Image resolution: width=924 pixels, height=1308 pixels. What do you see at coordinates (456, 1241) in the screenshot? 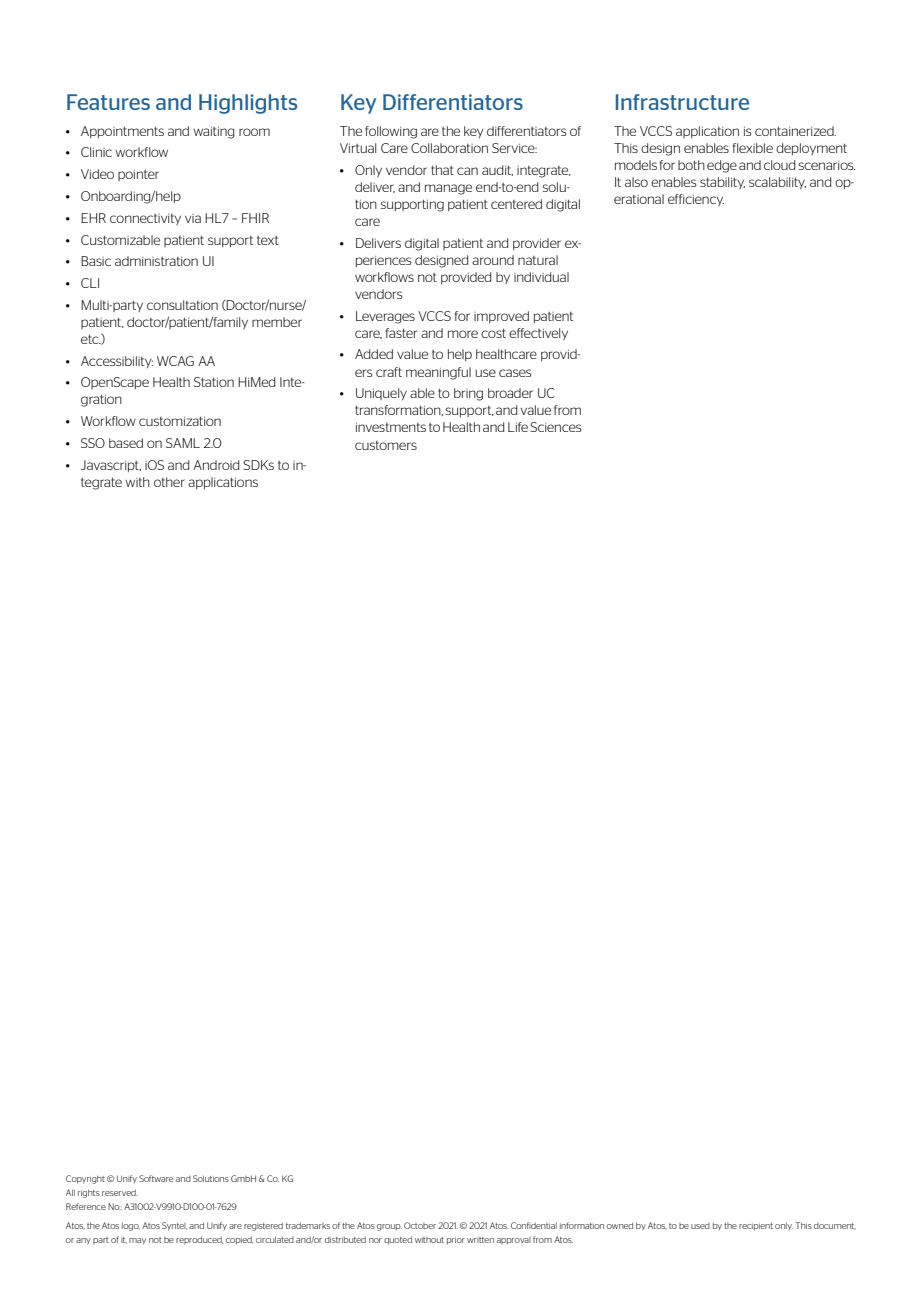
I see `prior` at bounding box center [456, 1241].
